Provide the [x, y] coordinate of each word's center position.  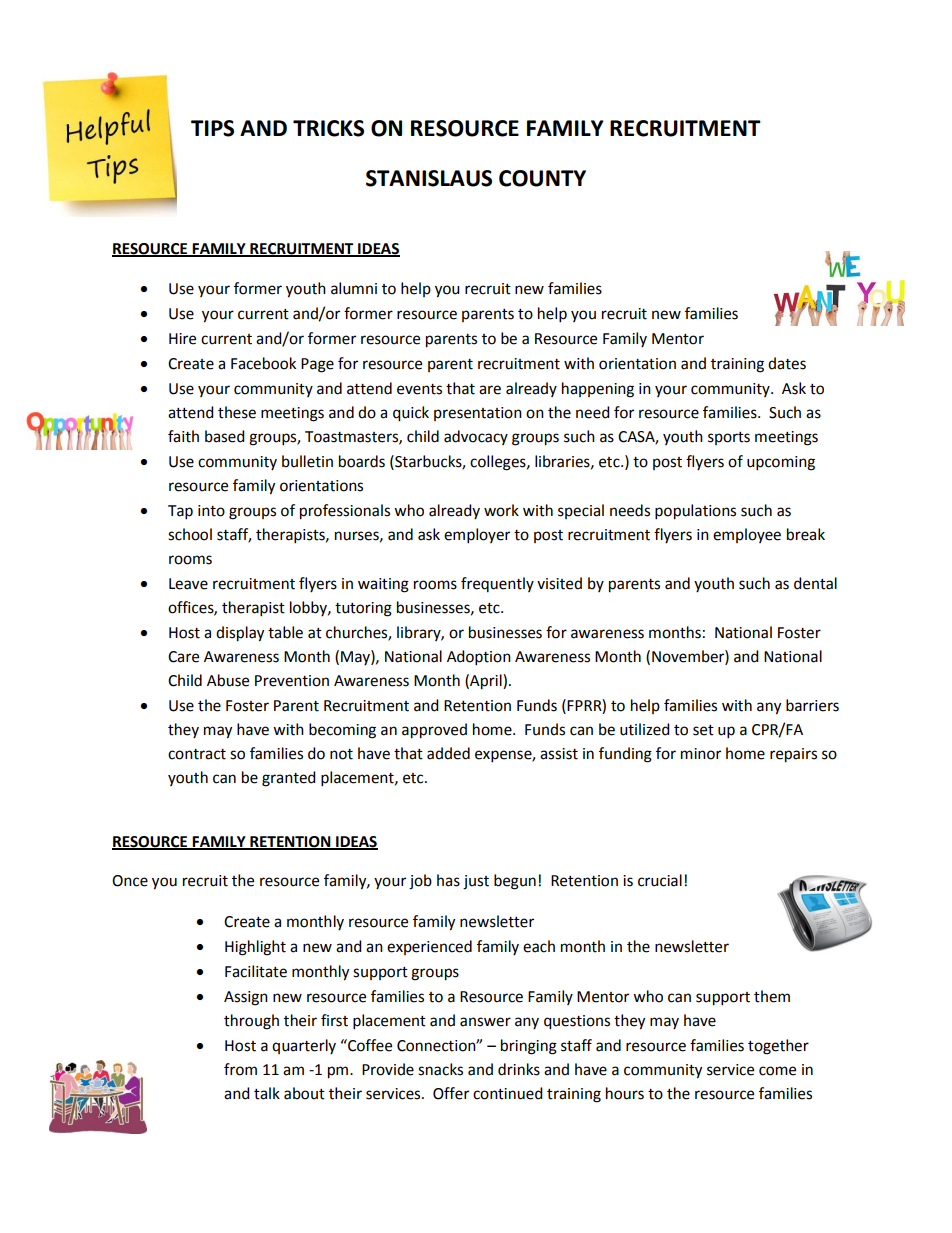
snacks [440, 1069]
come [777, 1071]
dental [815, 583]
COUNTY [542, 178]
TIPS [212, 128]
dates [787, 363]
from [240, 1069]
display [240, 634]
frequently [497, 584]
